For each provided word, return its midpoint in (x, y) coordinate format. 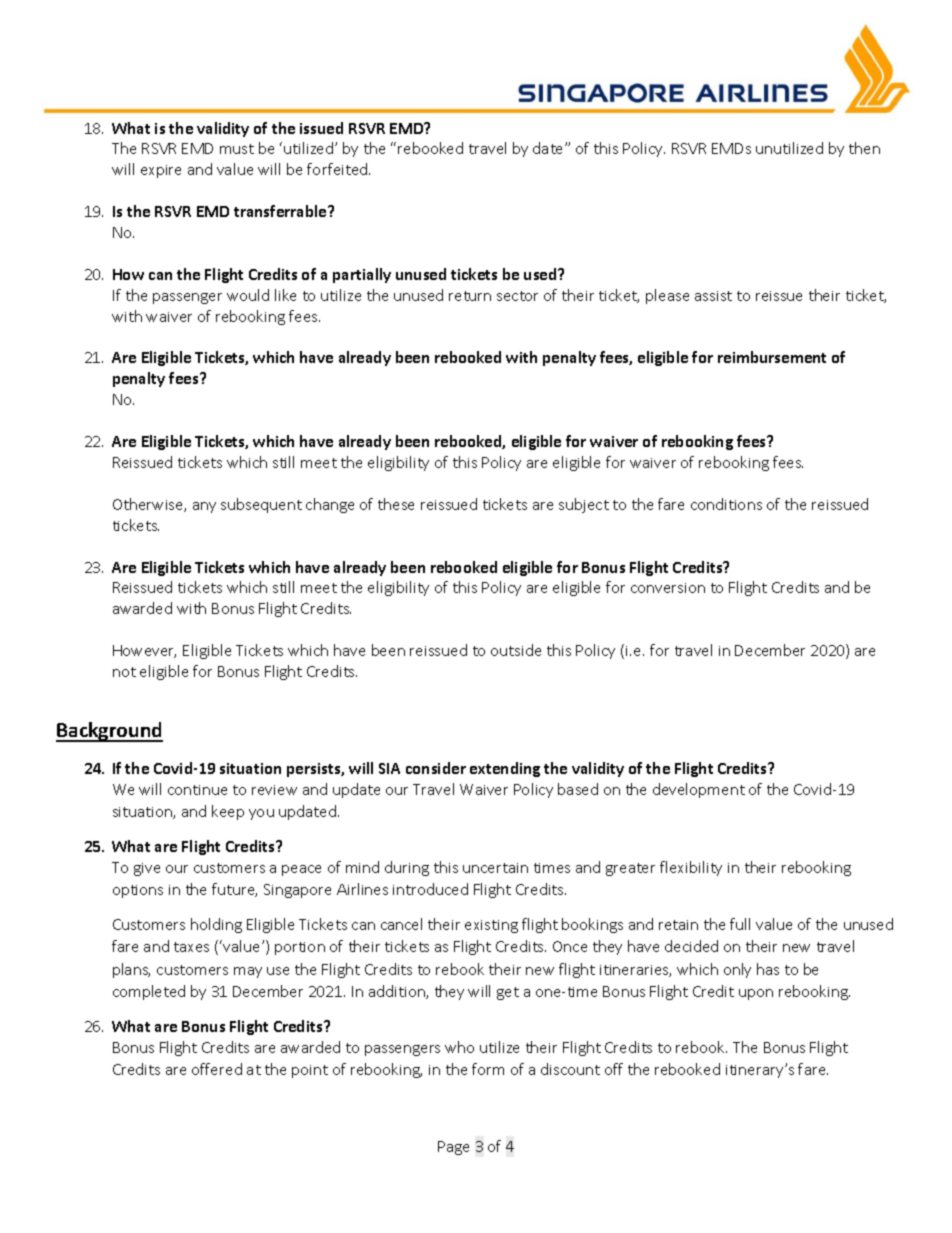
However (144, 651)
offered (217, 1069)
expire (161, 171)
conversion (668, 588)
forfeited (338, 169)
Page (453, 1148)
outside (516, 650)
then (864, 148)
